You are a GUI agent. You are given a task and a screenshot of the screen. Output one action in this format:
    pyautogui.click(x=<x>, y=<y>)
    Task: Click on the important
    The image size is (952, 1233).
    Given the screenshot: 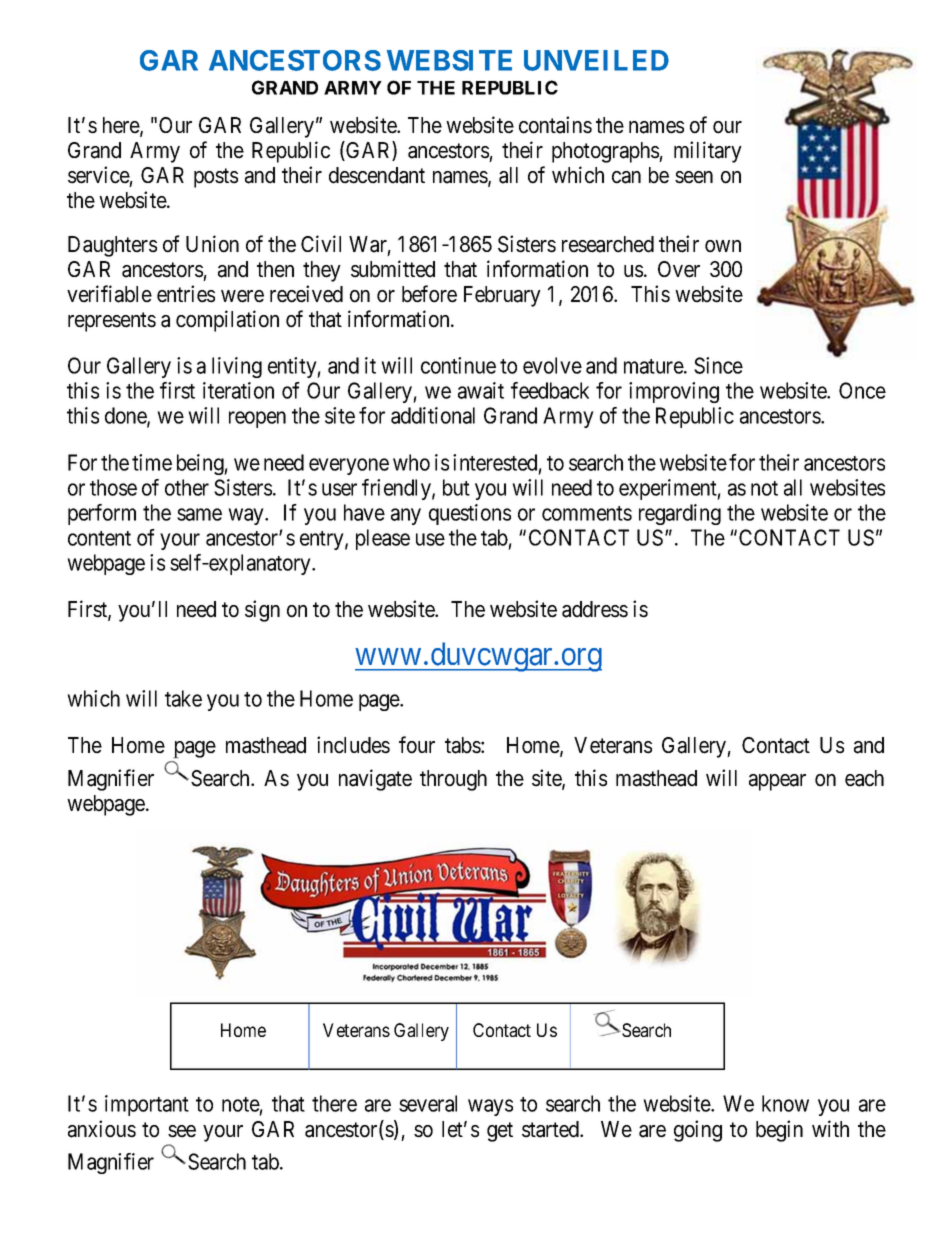 What is the action you would take?
    pyautogui.click(x=147, y=1105)
